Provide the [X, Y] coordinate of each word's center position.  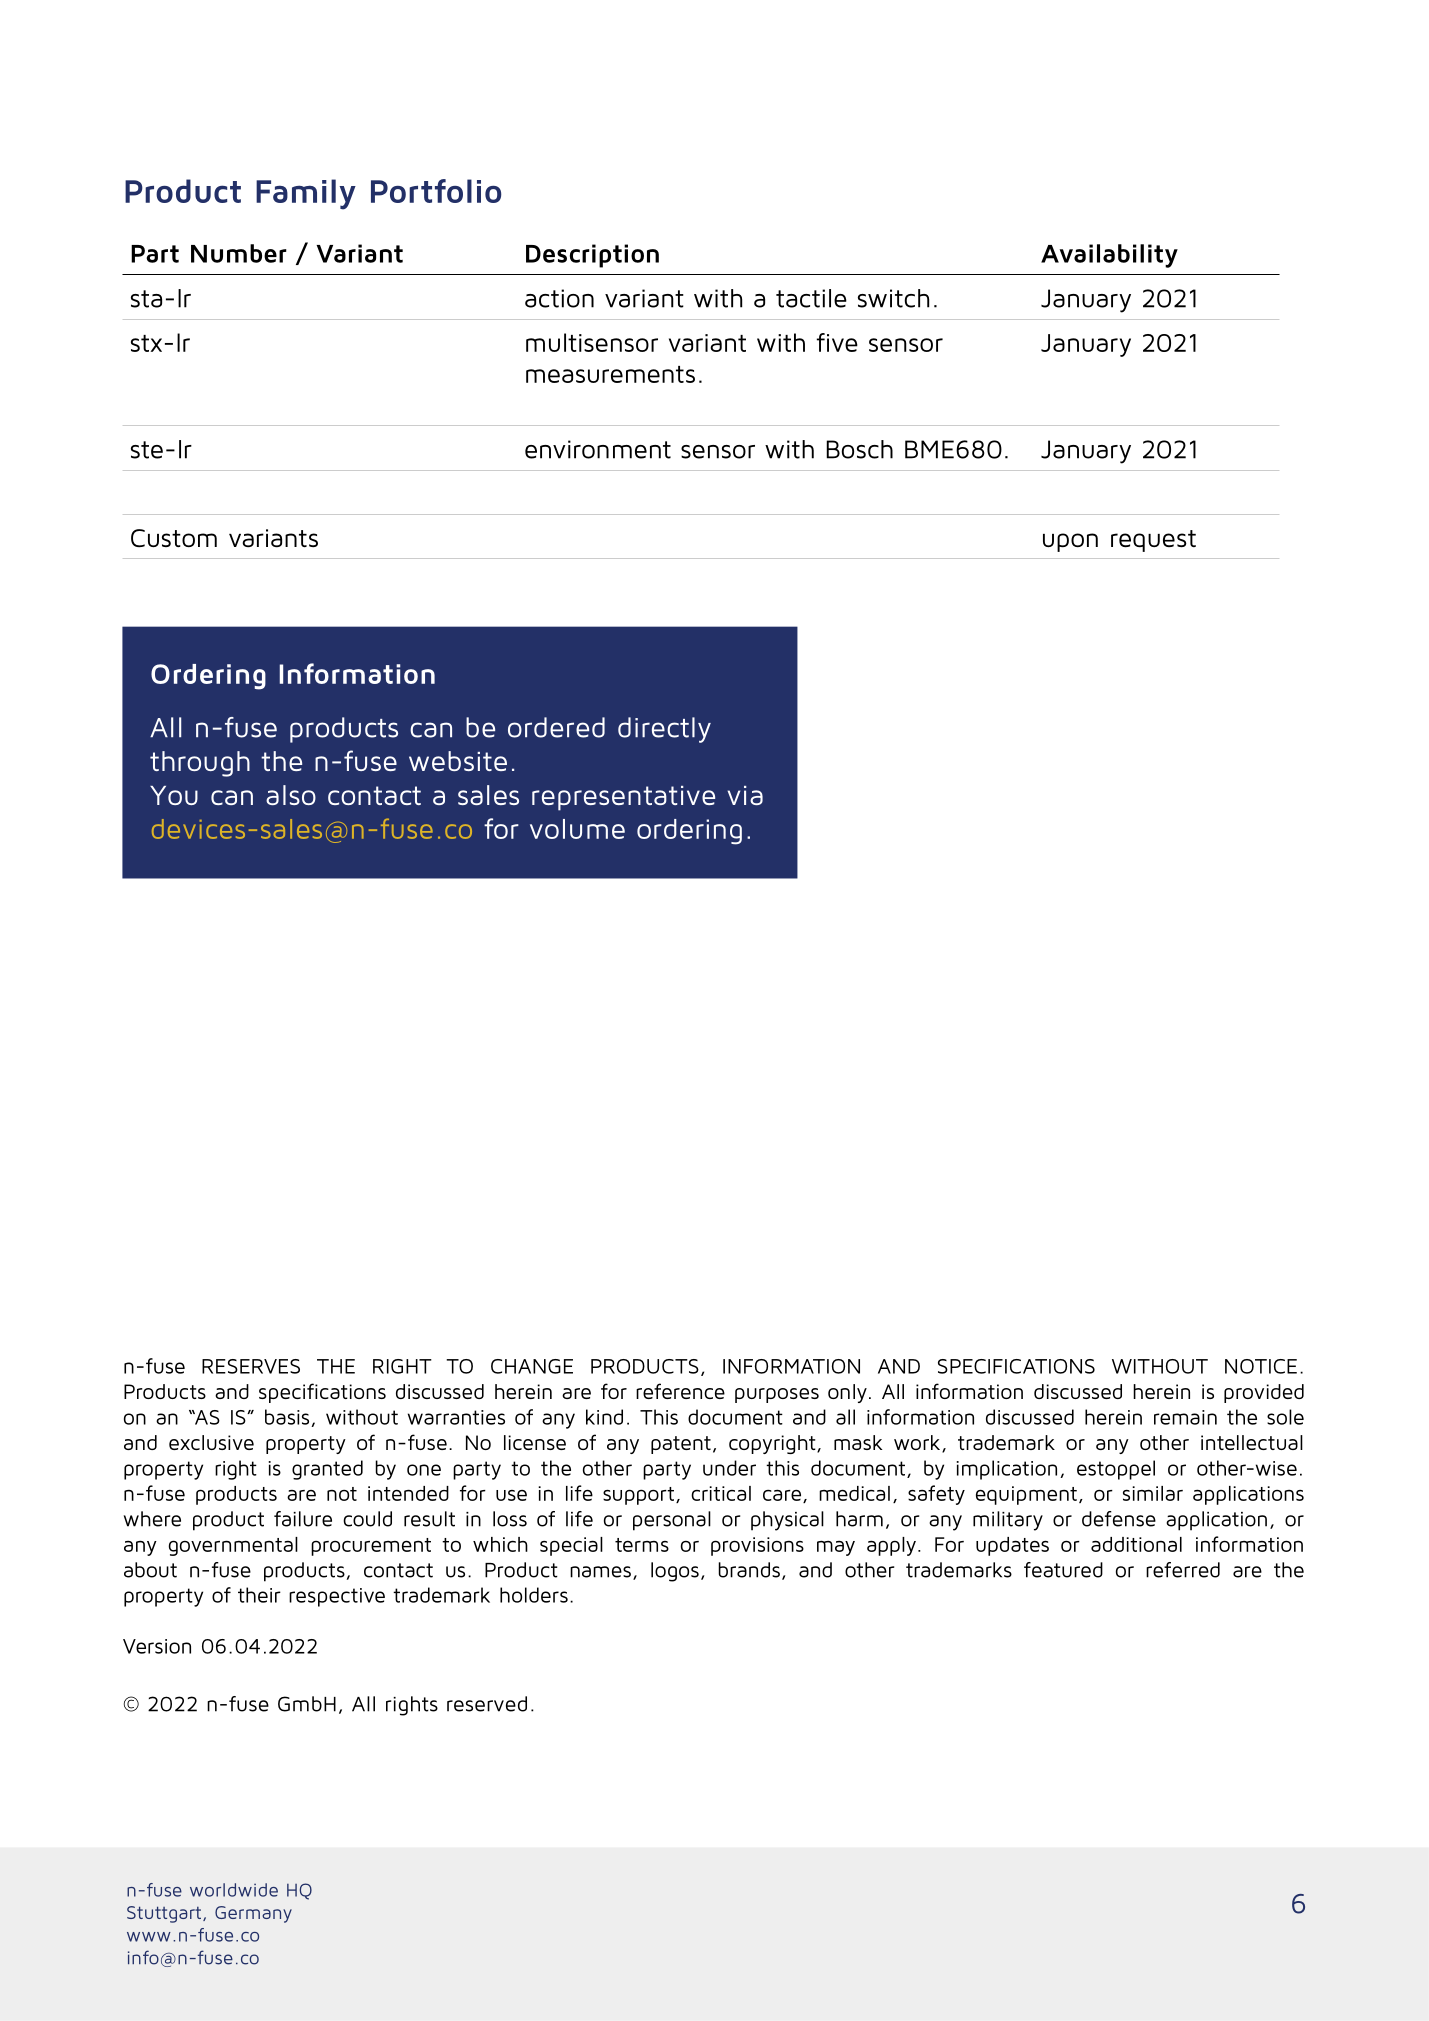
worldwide [234, 1890]
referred [1183, 1570]
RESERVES [251, 1366]
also [291, 795]
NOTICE [1261, 1366]
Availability [1109, 256]
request [1153, 541]
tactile [811, 298]
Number [239, 253]
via [745, 795]
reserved [487, 1704]
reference [680, 1391]
